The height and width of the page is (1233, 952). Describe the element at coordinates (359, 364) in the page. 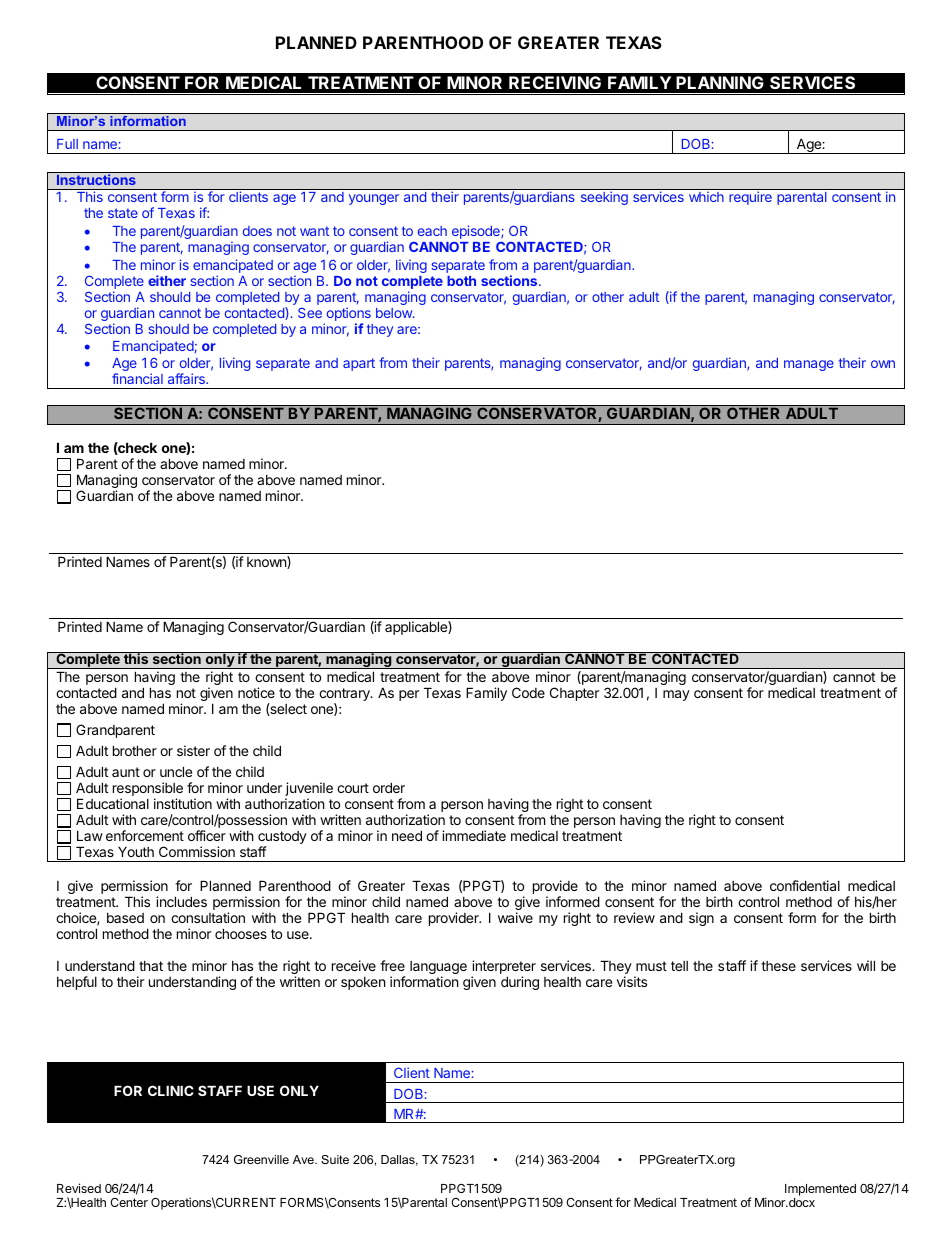

I see `apart` at that location.
